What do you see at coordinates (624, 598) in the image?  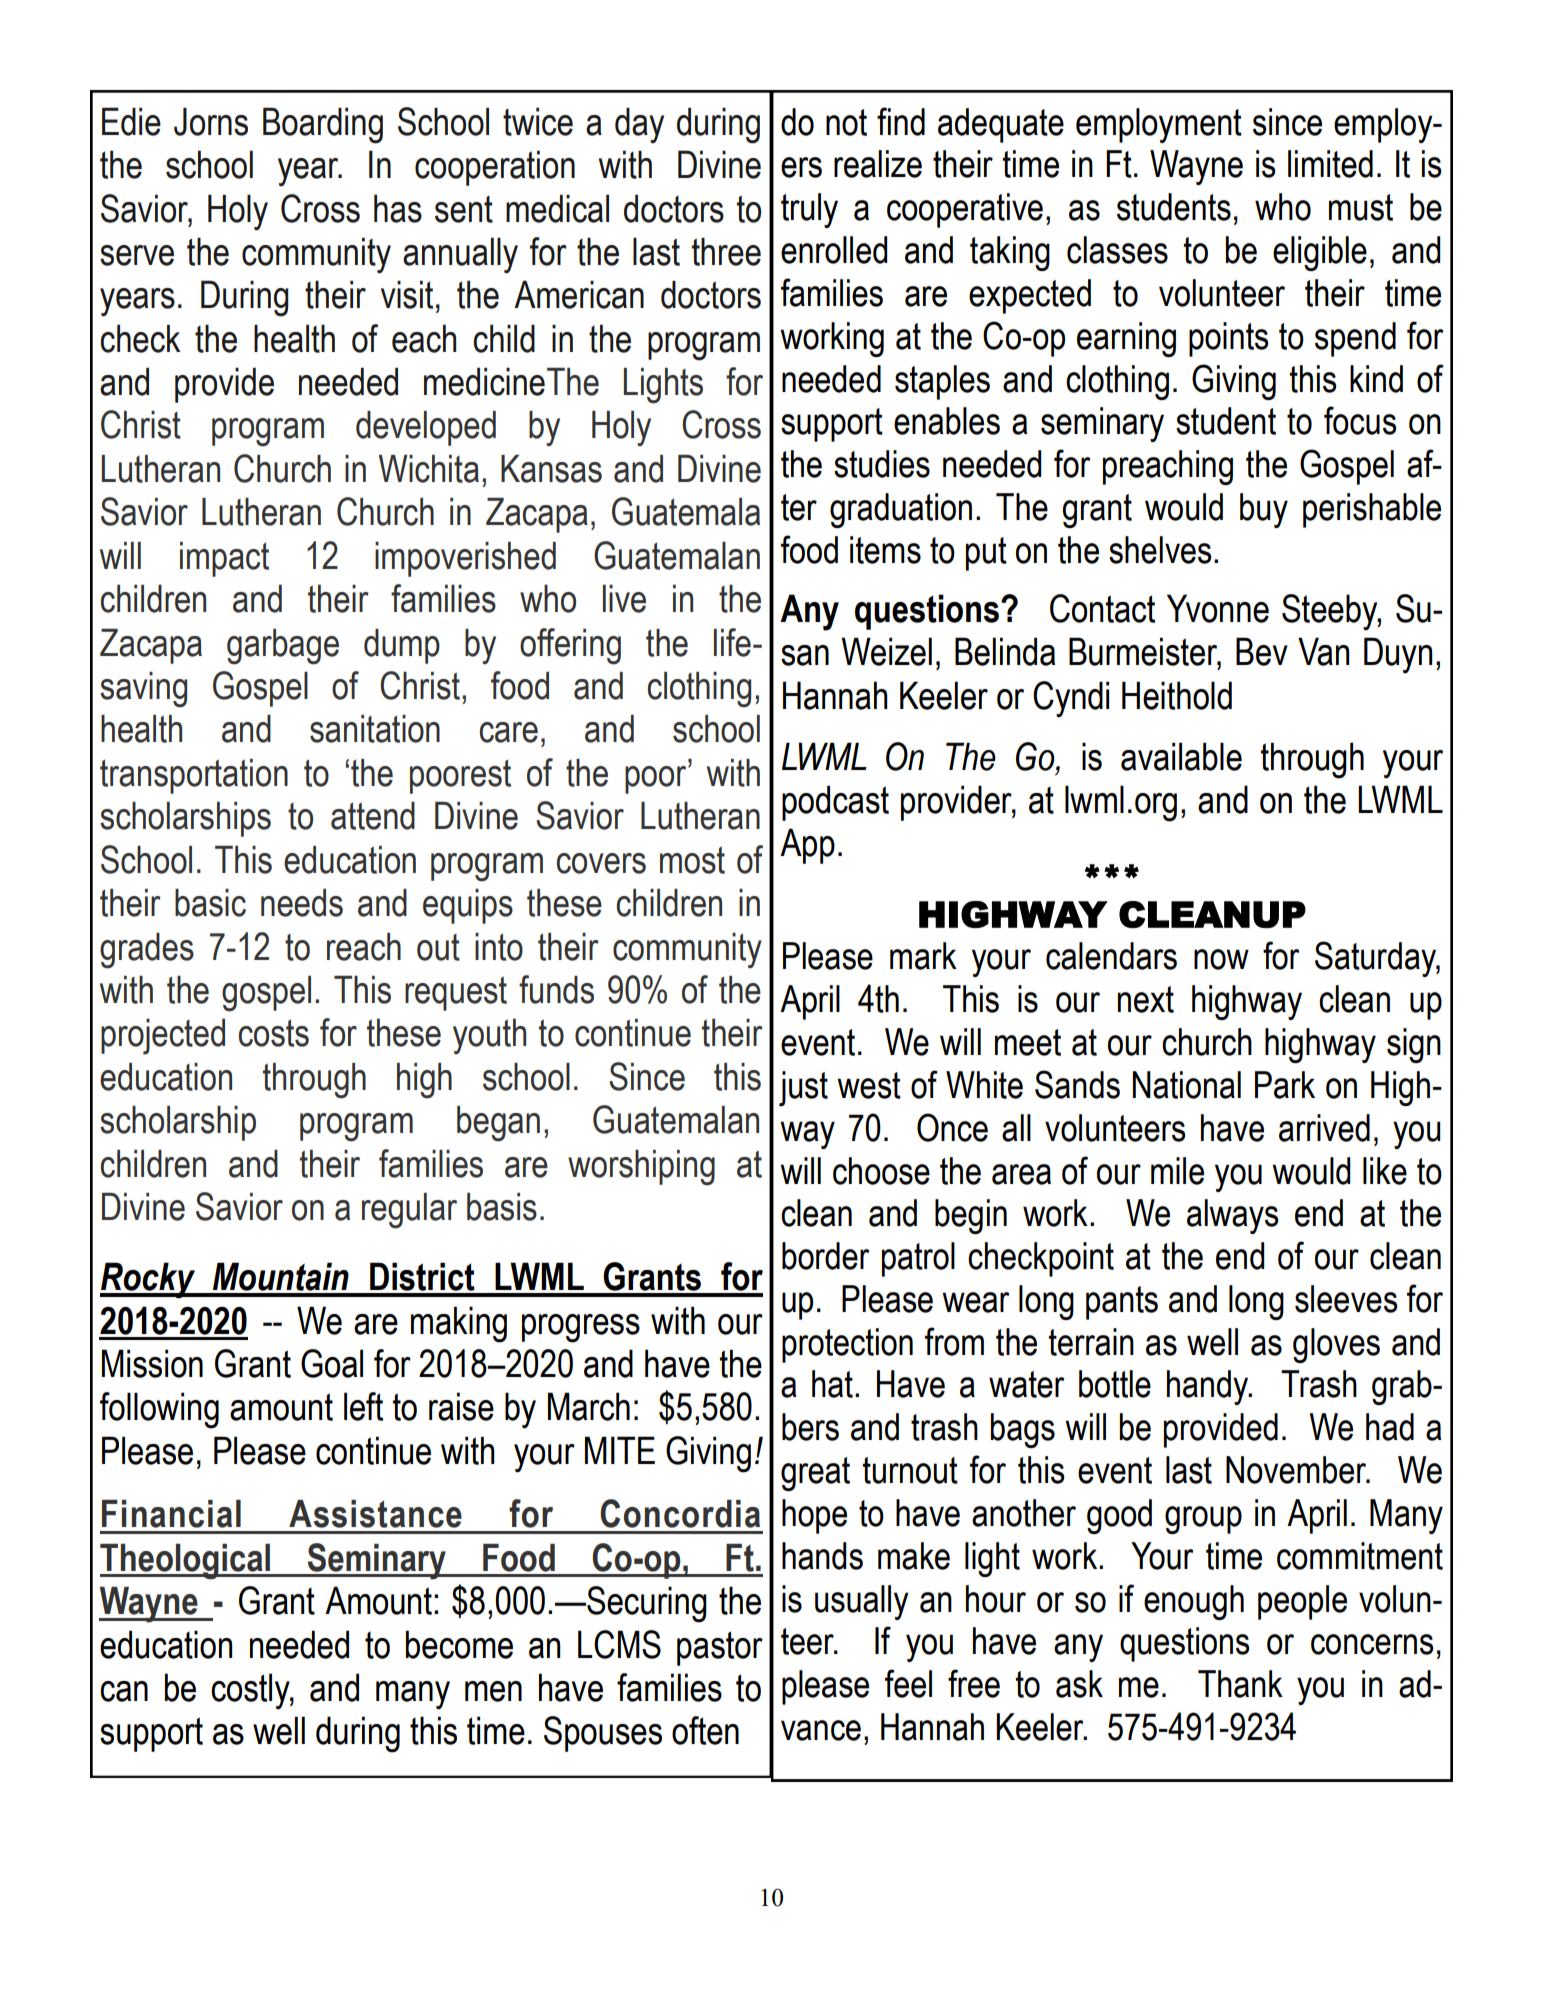 I see `live` at bounding box center [624, 598].
